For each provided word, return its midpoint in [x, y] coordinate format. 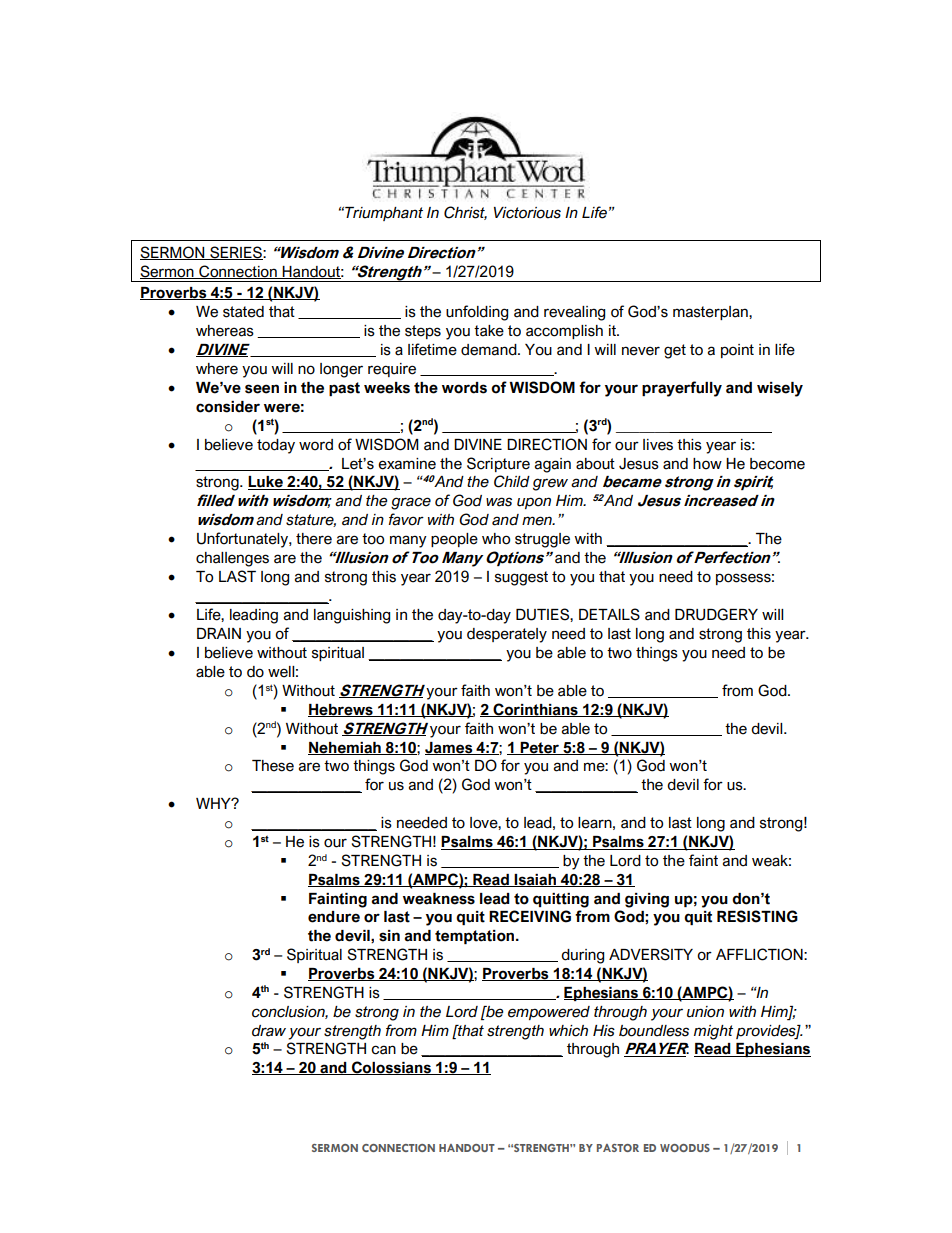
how [707, 464]
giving [647, 900]
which [568, 1031]
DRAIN [219, 633]
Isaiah [535, 880]
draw [269, 1031]
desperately [507, 635]
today [276, 446]
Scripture [498, 464]
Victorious [527, 213]
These [273, 766]
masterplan [711, 313]
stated [243, 312]
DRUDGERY [716, 614]
